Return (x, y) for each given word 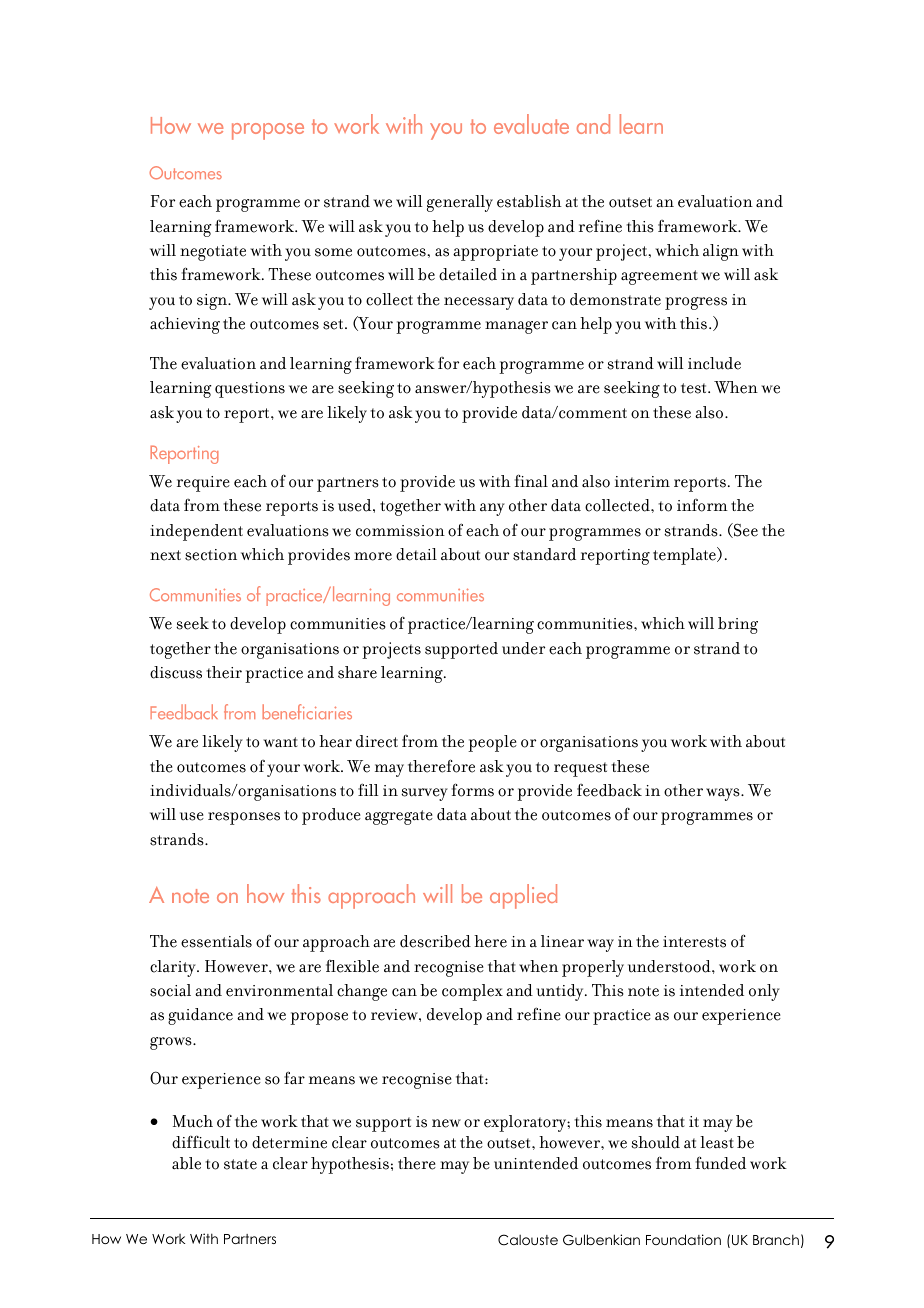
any (492, 509)
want (280, 742)
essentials (216, 941)
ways (724, 794)
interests (694, 942)
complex (472, 992)
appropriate (495, 253)
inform (702, 505)
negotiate (213, 253)
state (240, 1164)
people (492, 743)
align (721, 252)
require (203, 484)
